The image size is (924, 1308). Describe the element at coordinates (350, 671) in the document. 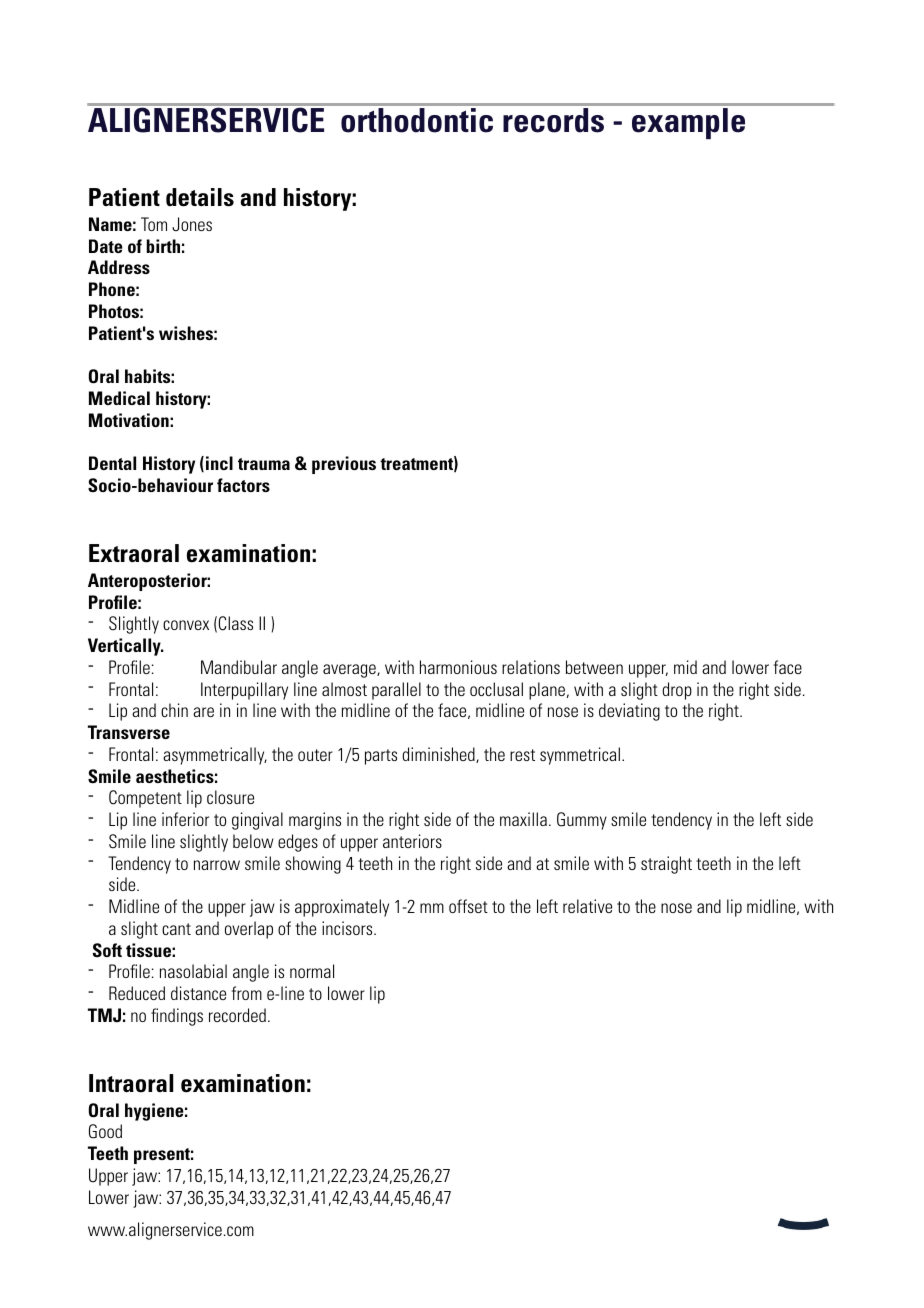

I see `average` at that location.
